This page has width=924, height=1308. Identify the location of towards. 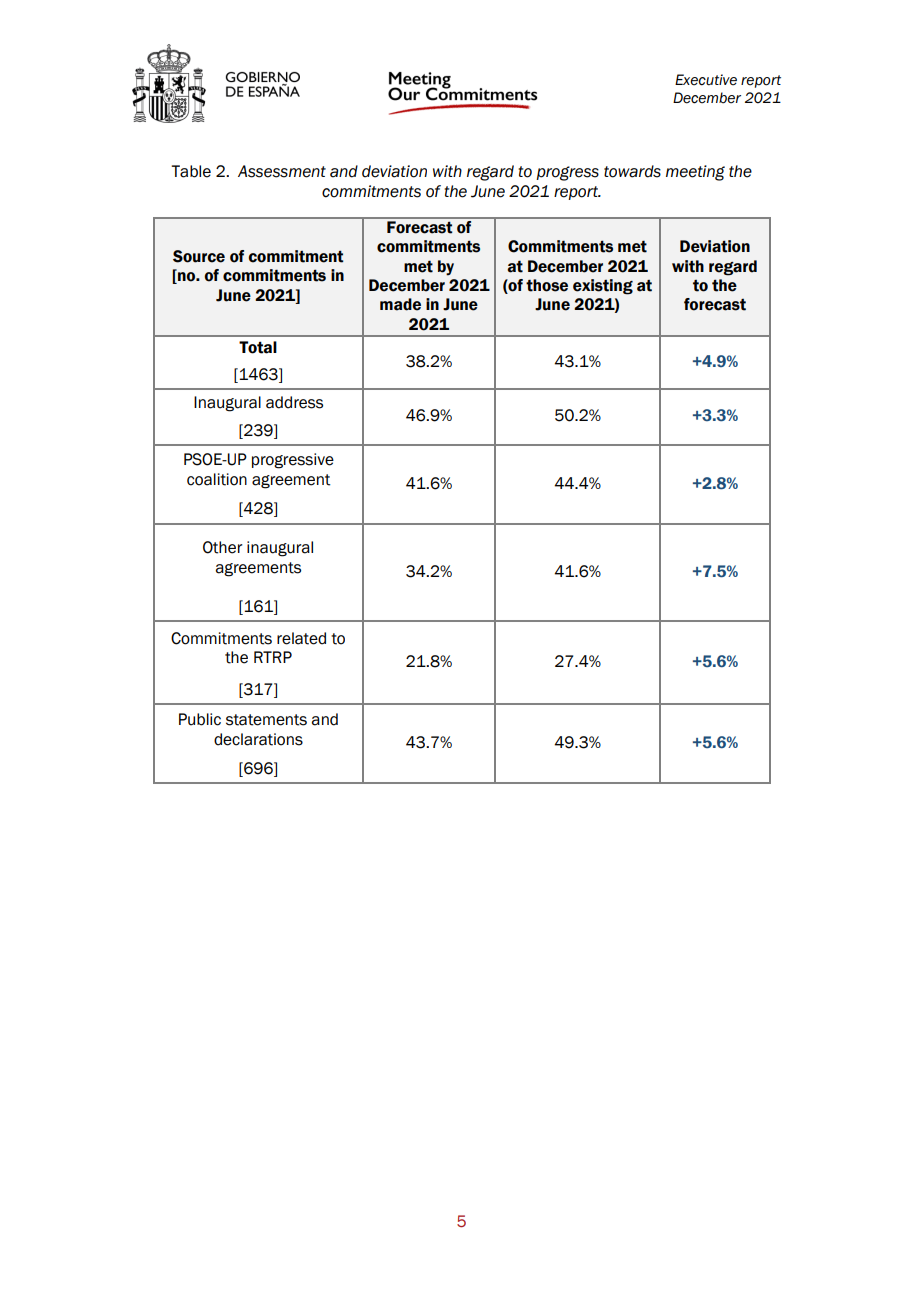
(632, 171).
